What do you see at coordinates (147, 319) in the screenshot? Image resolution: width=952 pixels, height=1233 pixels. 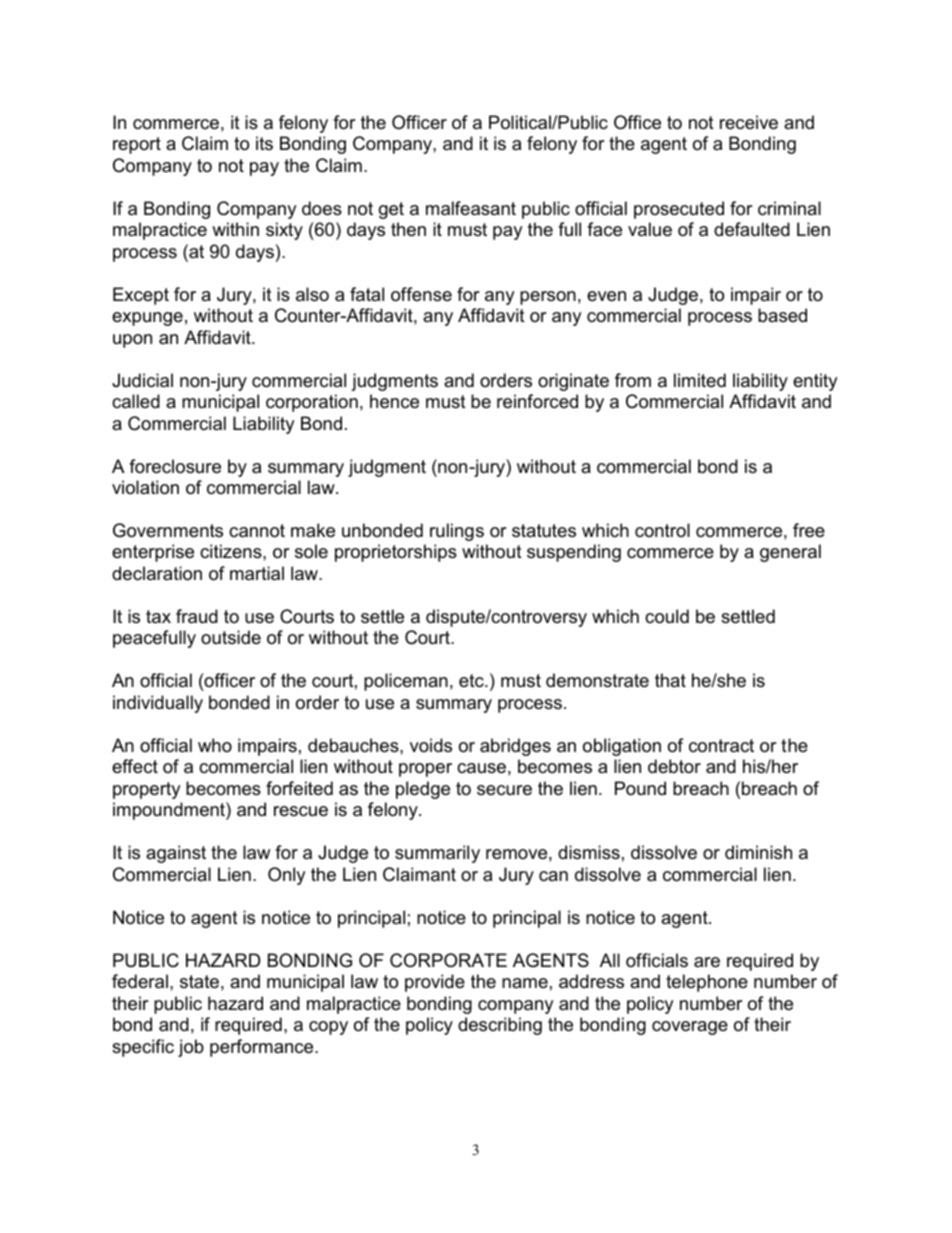 I see `expunge` at bounding box center [147, 319].
